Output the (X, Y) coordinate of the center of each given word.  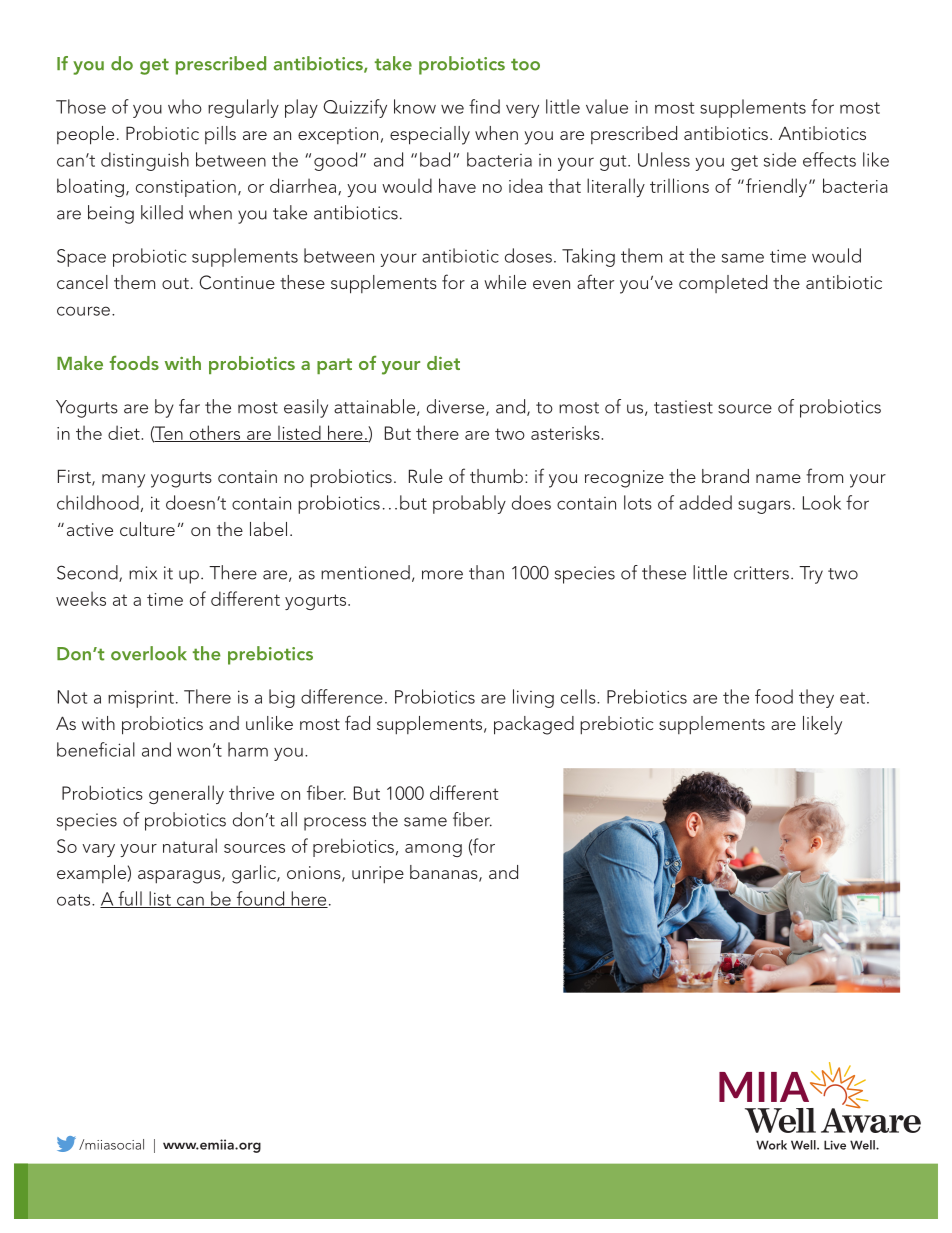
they (816, 698)
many (123, 481)
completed (723, 284)
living (533, 698)
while (505, 282)
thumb (496, 476)
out (175, 283)
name (778, 478)
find (484, 106)
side (780, 159)
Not (72, 697)
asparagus (180, 877)
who (185, 106)
